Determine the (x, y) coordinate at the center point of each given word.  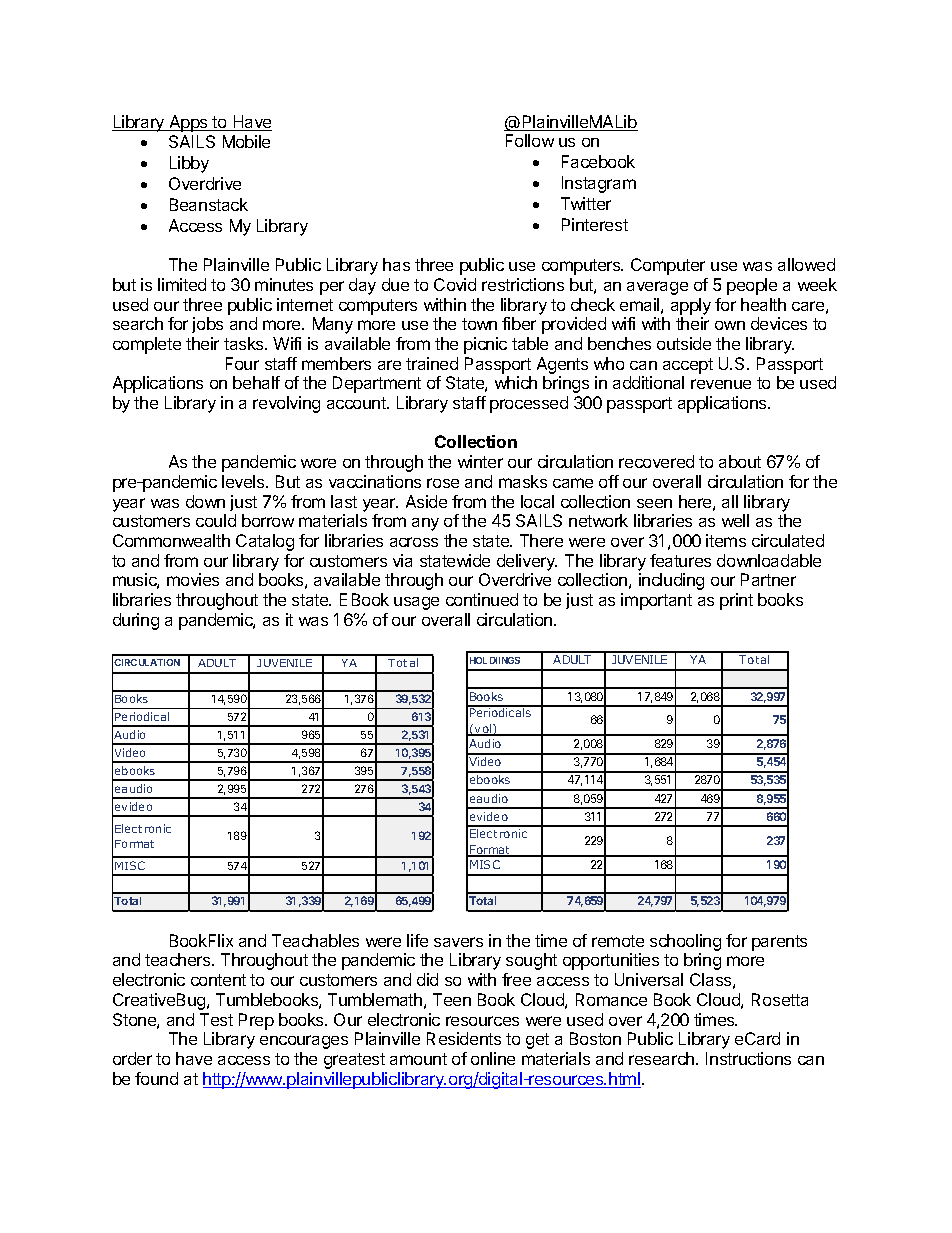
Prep (256, 1021)
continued (482, 599)
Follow (530, 140)
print (736, 601)
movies (193, 579)
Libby (189, 164)
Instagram (599, 184)
